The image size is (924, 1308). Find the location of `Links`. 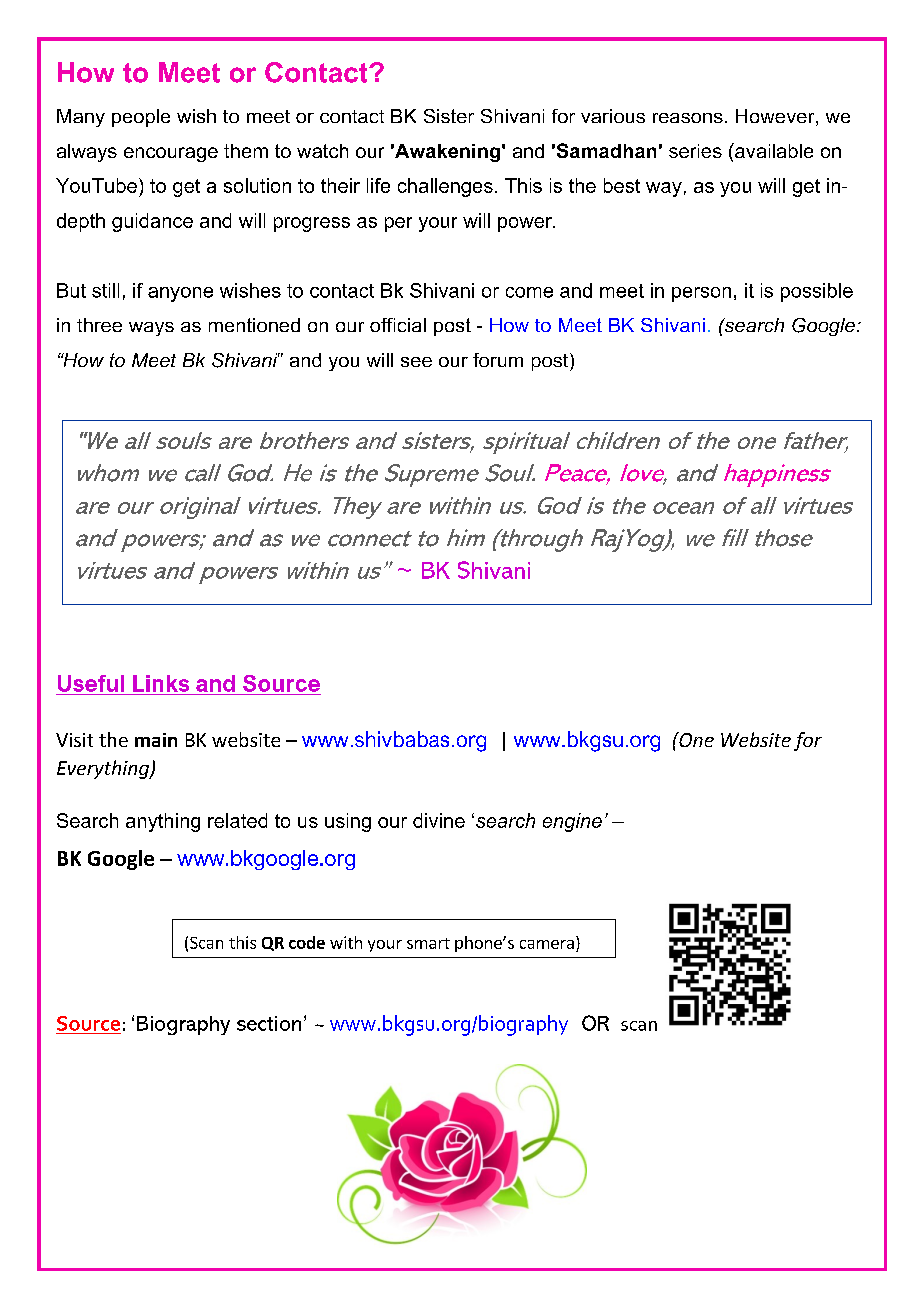

Links is located at coordinates (161, 683).
